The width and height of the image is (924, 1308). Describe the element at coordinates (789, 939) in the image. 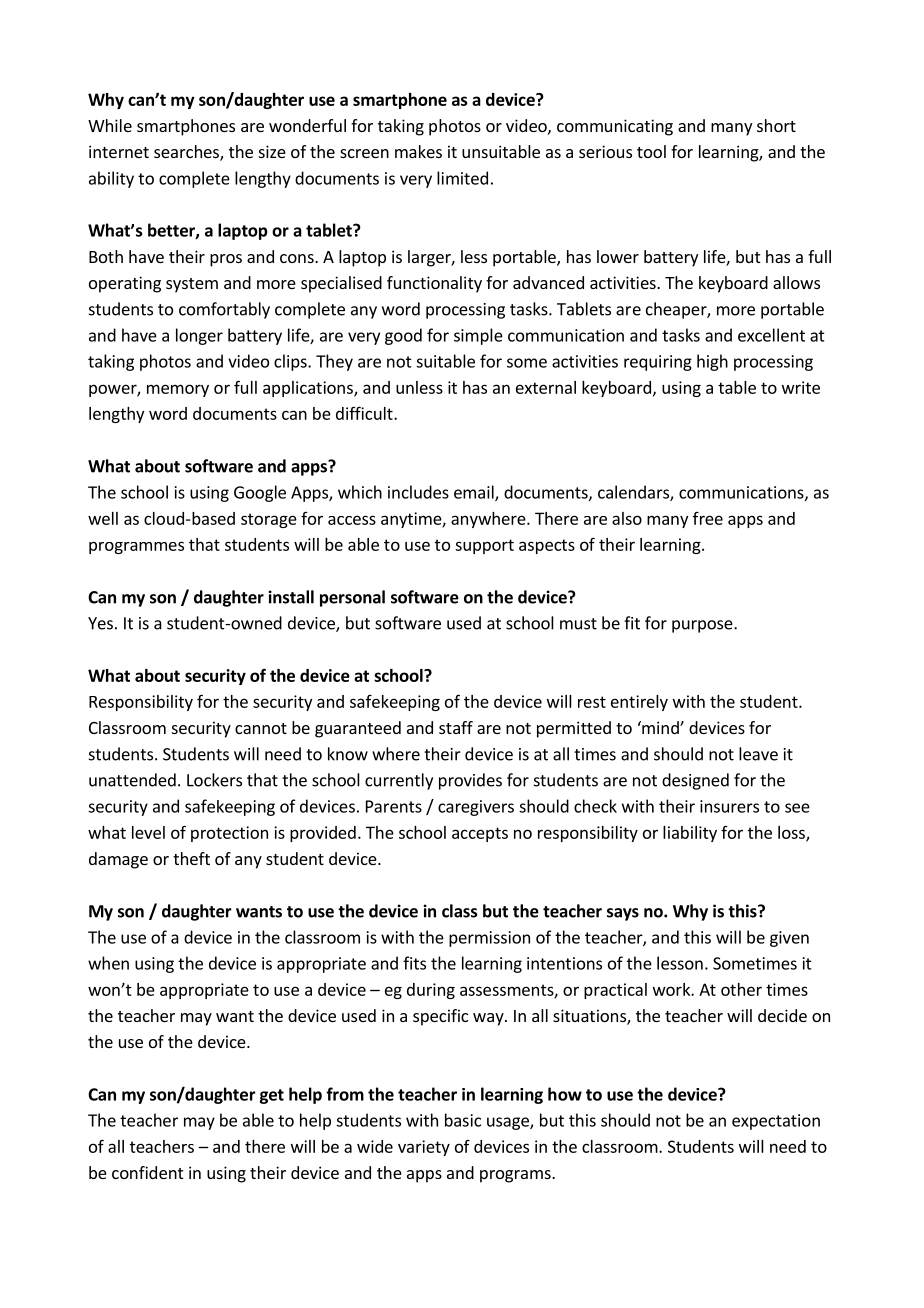

I see `given` at that location.
